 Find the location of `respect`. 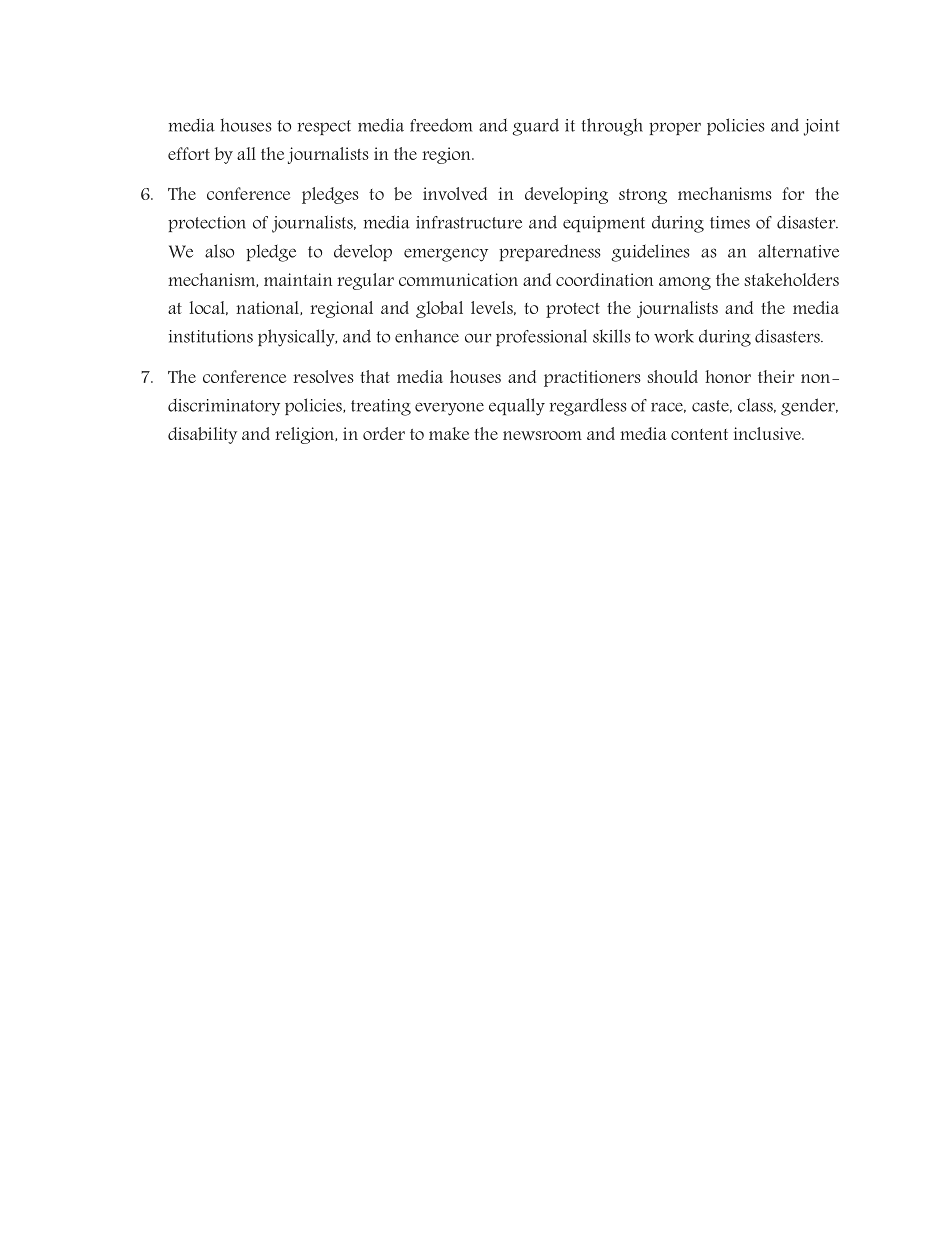

respect is located at coordinates (324, 127).
